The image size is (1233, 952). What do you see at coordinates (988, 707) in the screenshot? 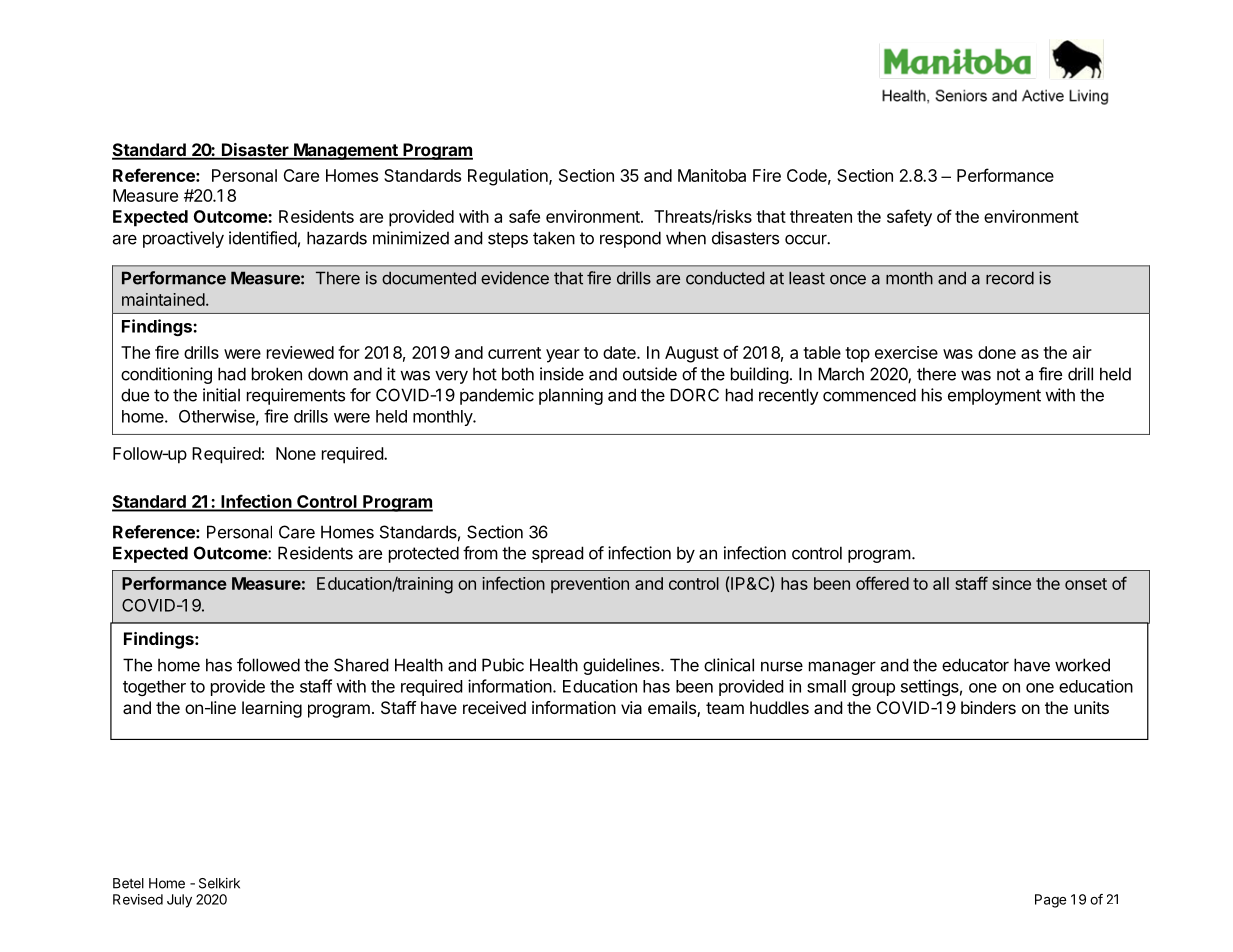
I see `binders` at bounding box center [988, 707].
